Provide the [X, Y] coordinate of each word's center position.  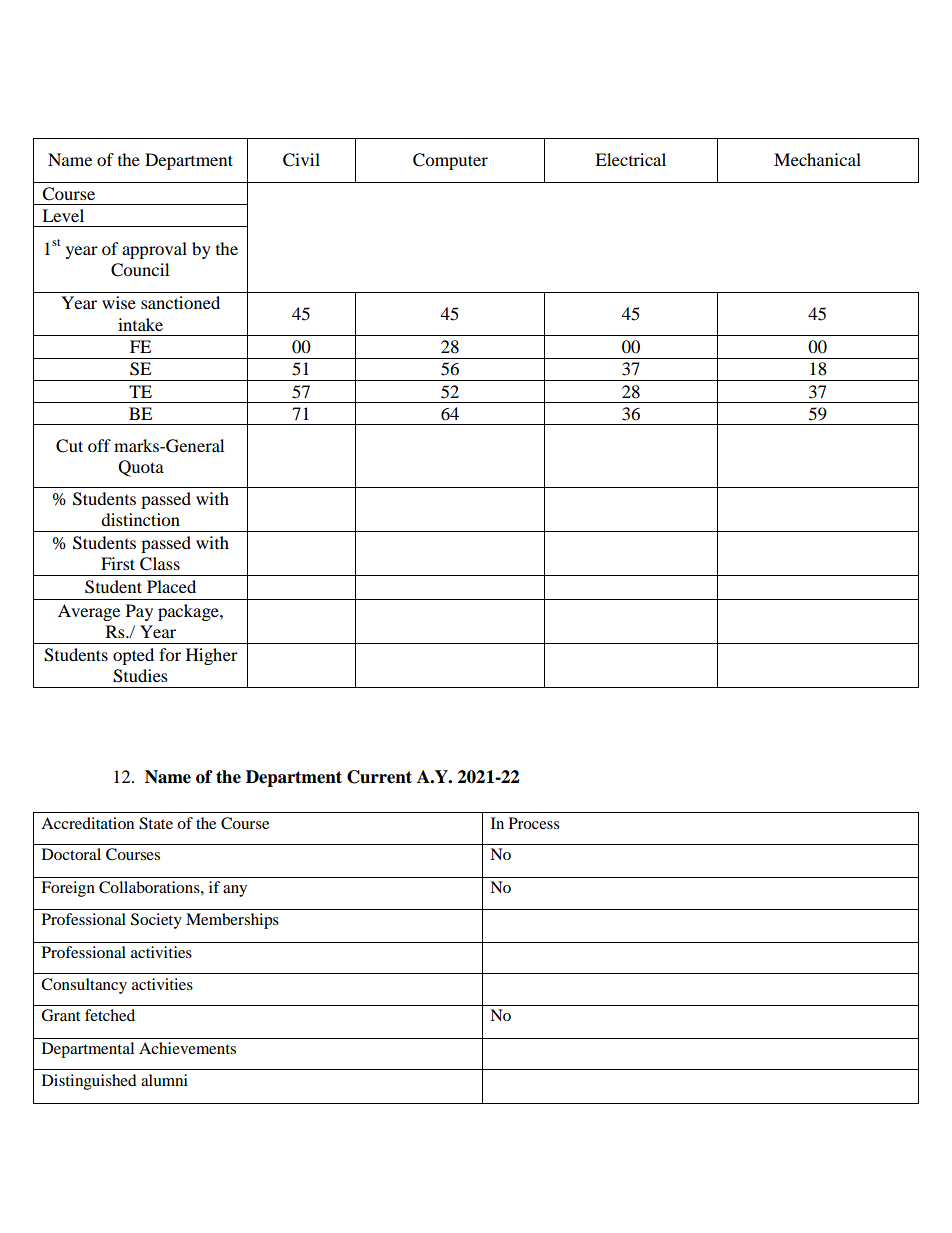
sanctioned [180, 302]
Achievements [187, 1048]
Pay [139, 612]
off [99, 445]
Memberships [232, 921]
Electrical [630, 159]
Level [63, 215]
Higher [212, 656]
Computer [450, 161]
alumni [164, 1080]
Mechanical [817, 159]
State [156, 823]
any [235, 891]
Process [534, 823]
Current [379, 777]
